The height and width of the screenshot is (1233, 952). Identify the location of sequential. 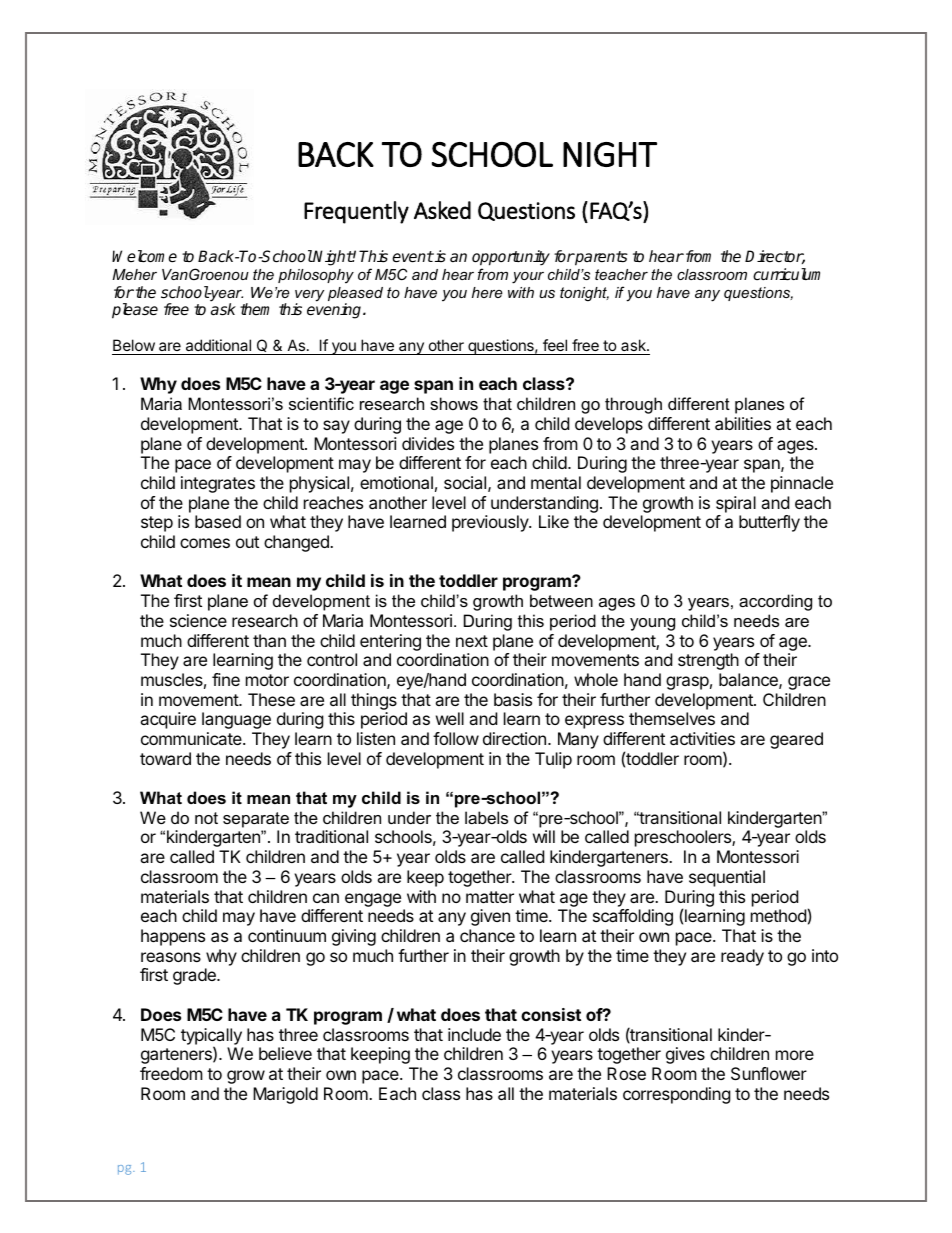
(727, 878).
